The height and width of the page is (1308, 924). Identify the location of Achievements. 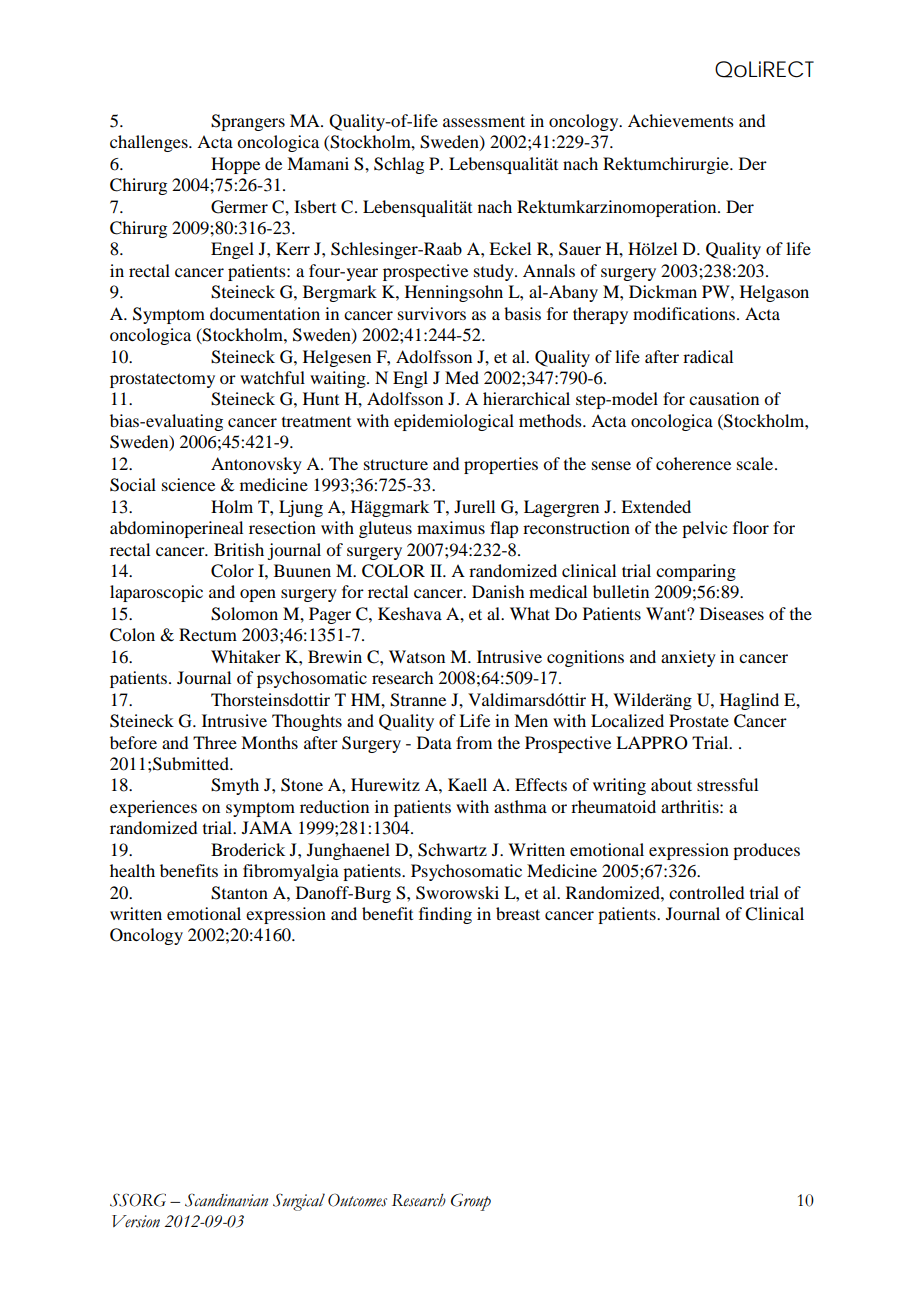
(681, 120).
